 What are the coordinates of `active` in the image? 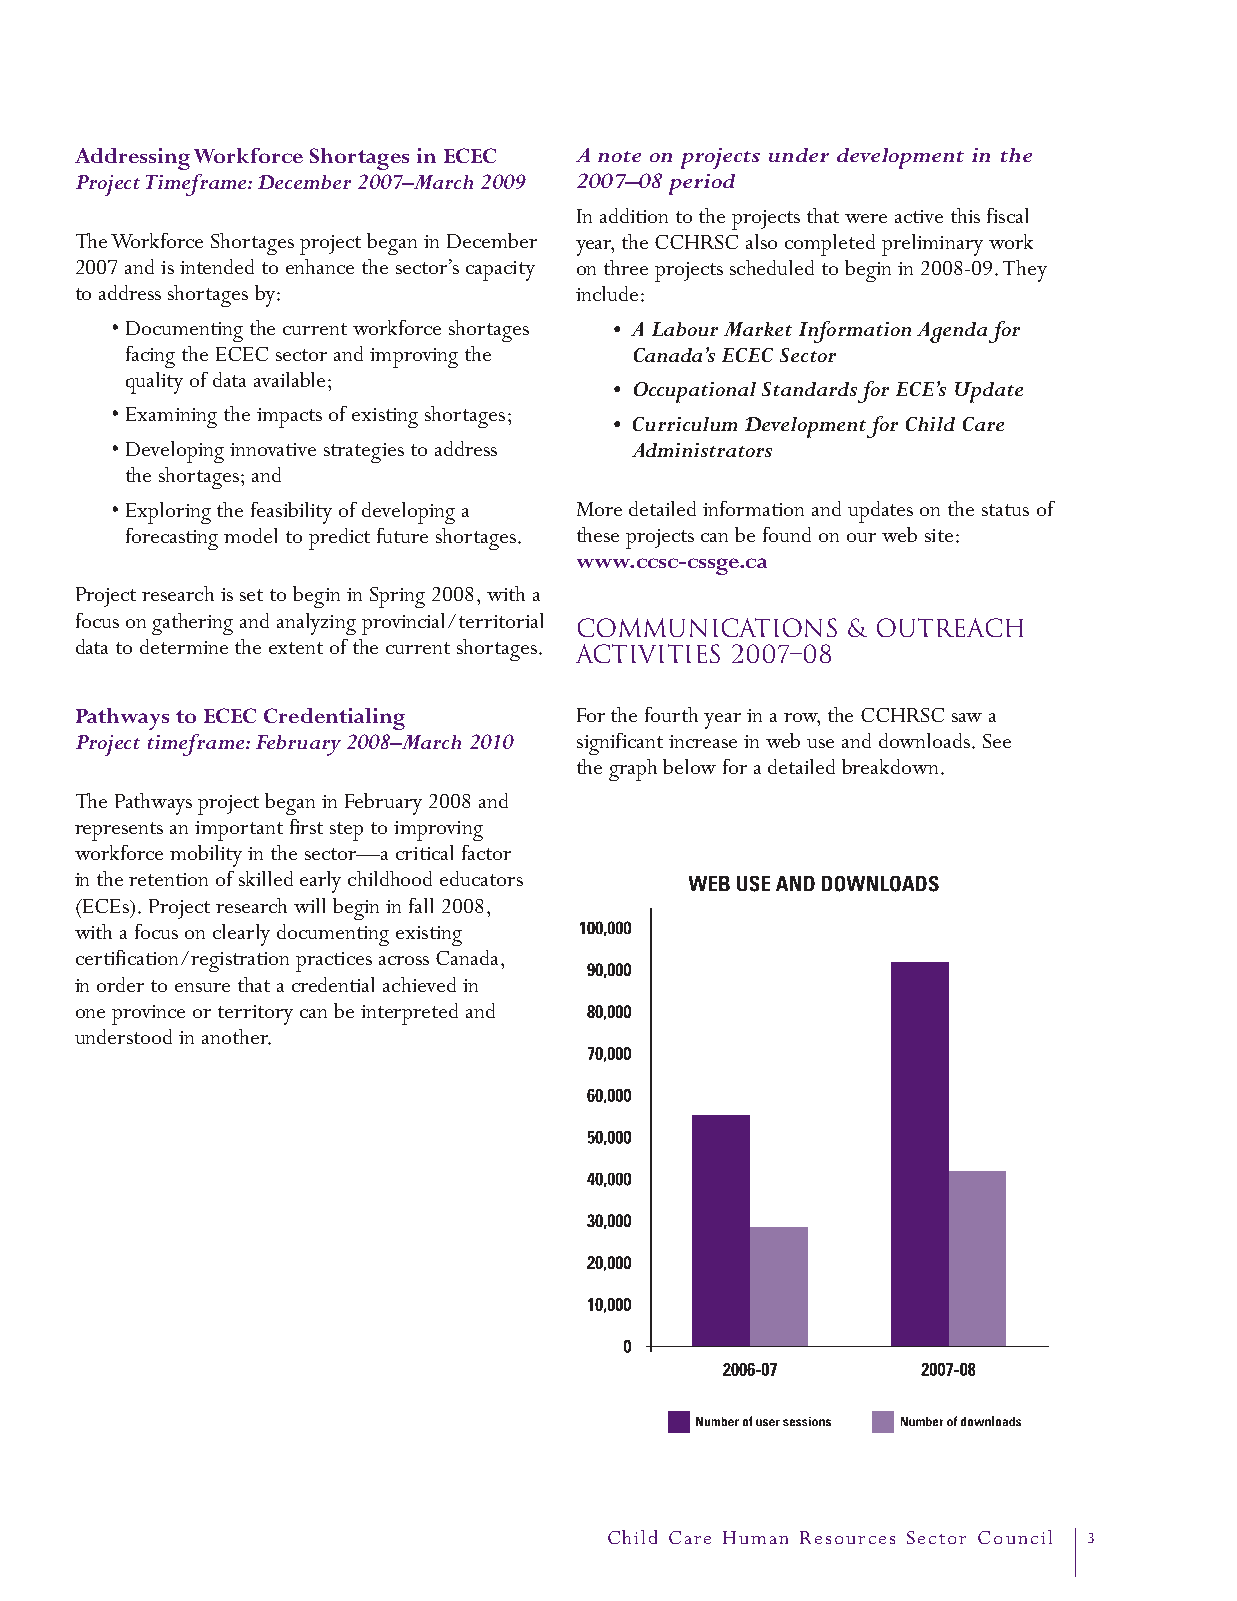 It's located at (919, 216).
